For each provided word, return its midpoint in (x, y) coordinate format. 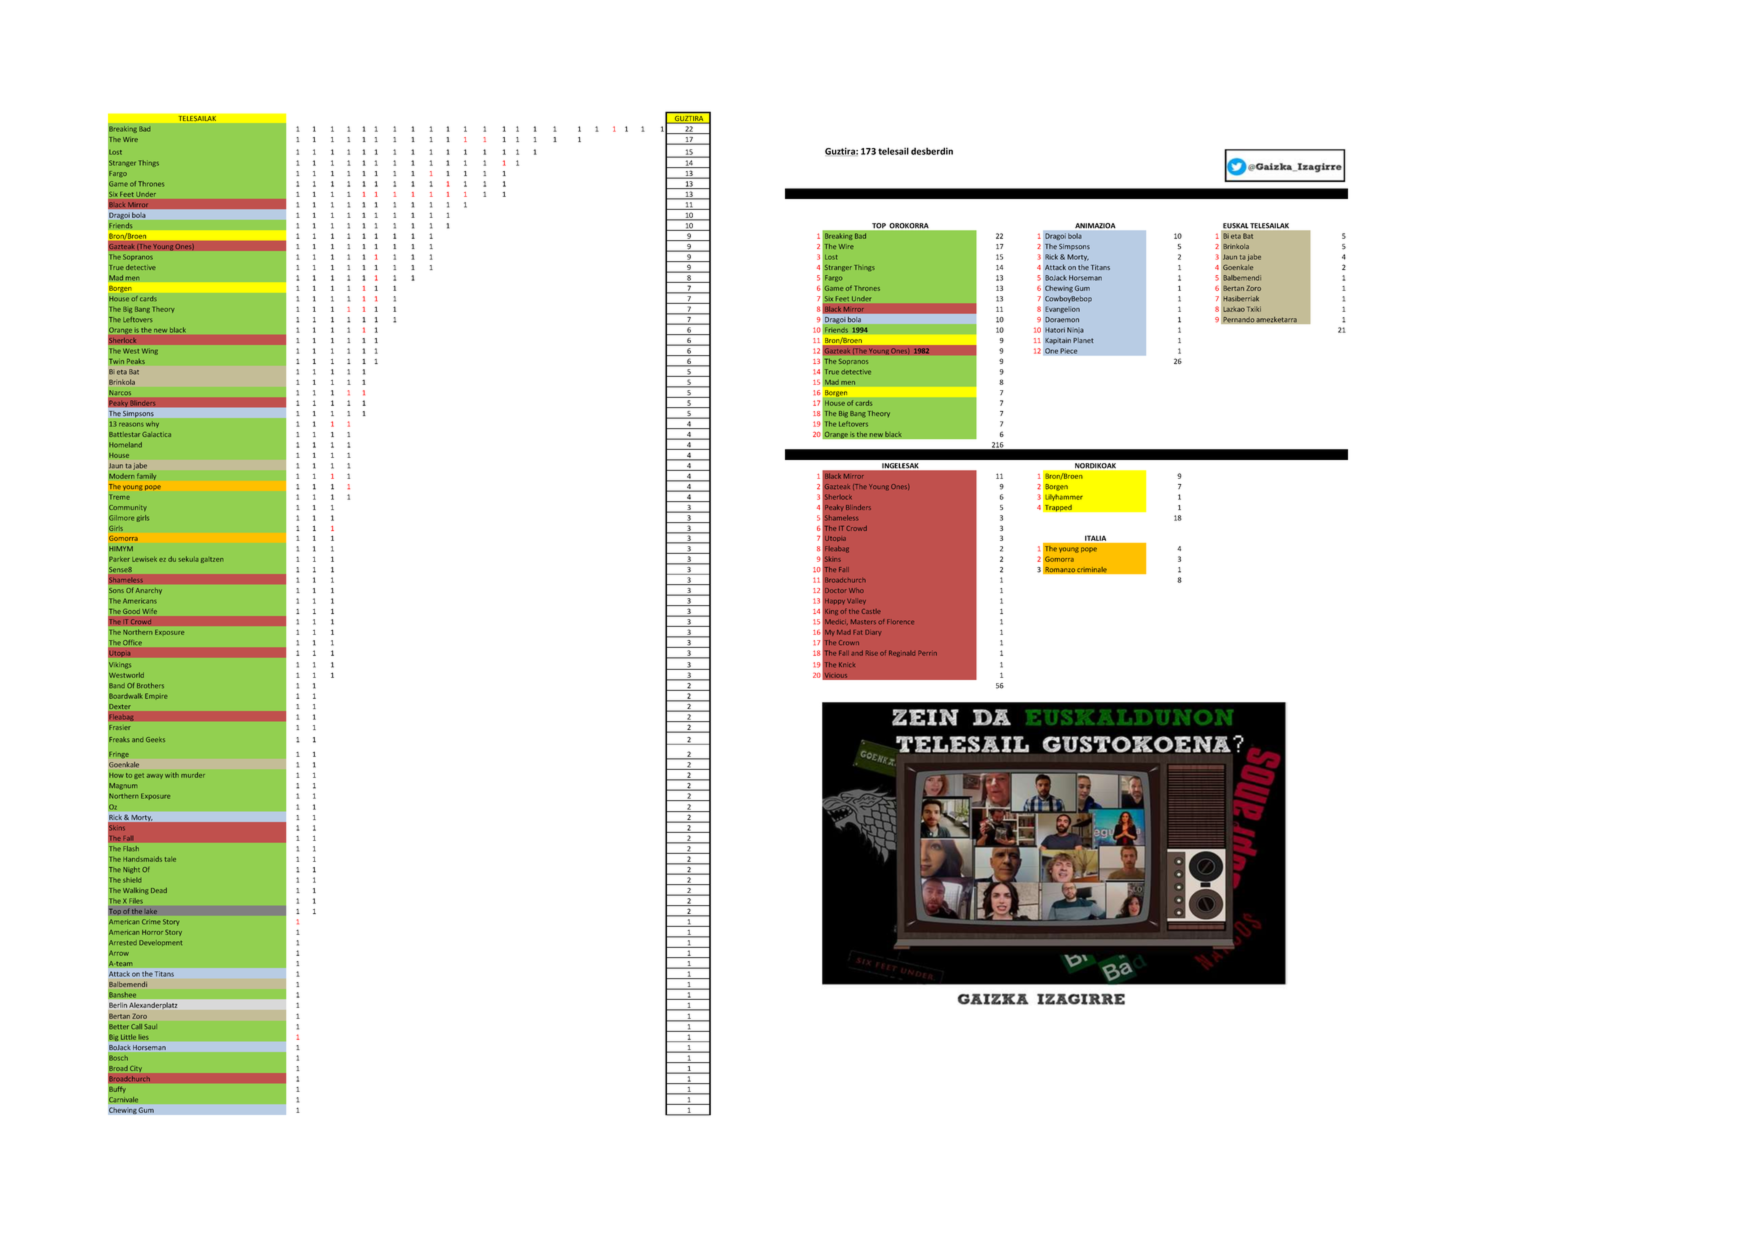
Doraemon (1062, 320)
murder (193, 775)
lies (143, 1037)
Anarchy (149, 591)
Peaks (136, 361)
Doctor (835, 590)
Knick (847, 665)
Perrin (927, 653)
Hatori (1055, 330)
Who (856, 590)
